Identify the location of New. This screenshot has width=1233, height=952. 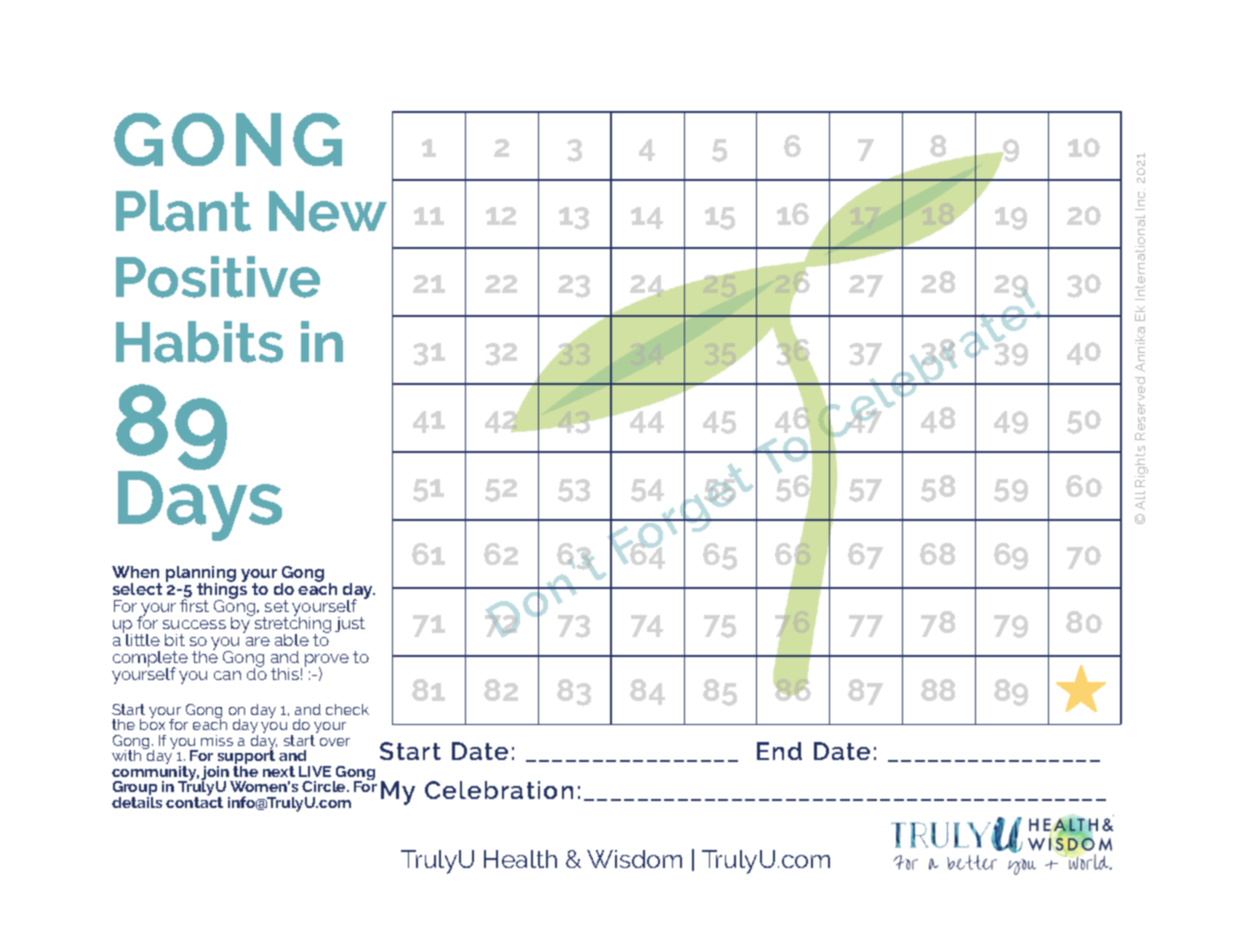
(328, 211).
